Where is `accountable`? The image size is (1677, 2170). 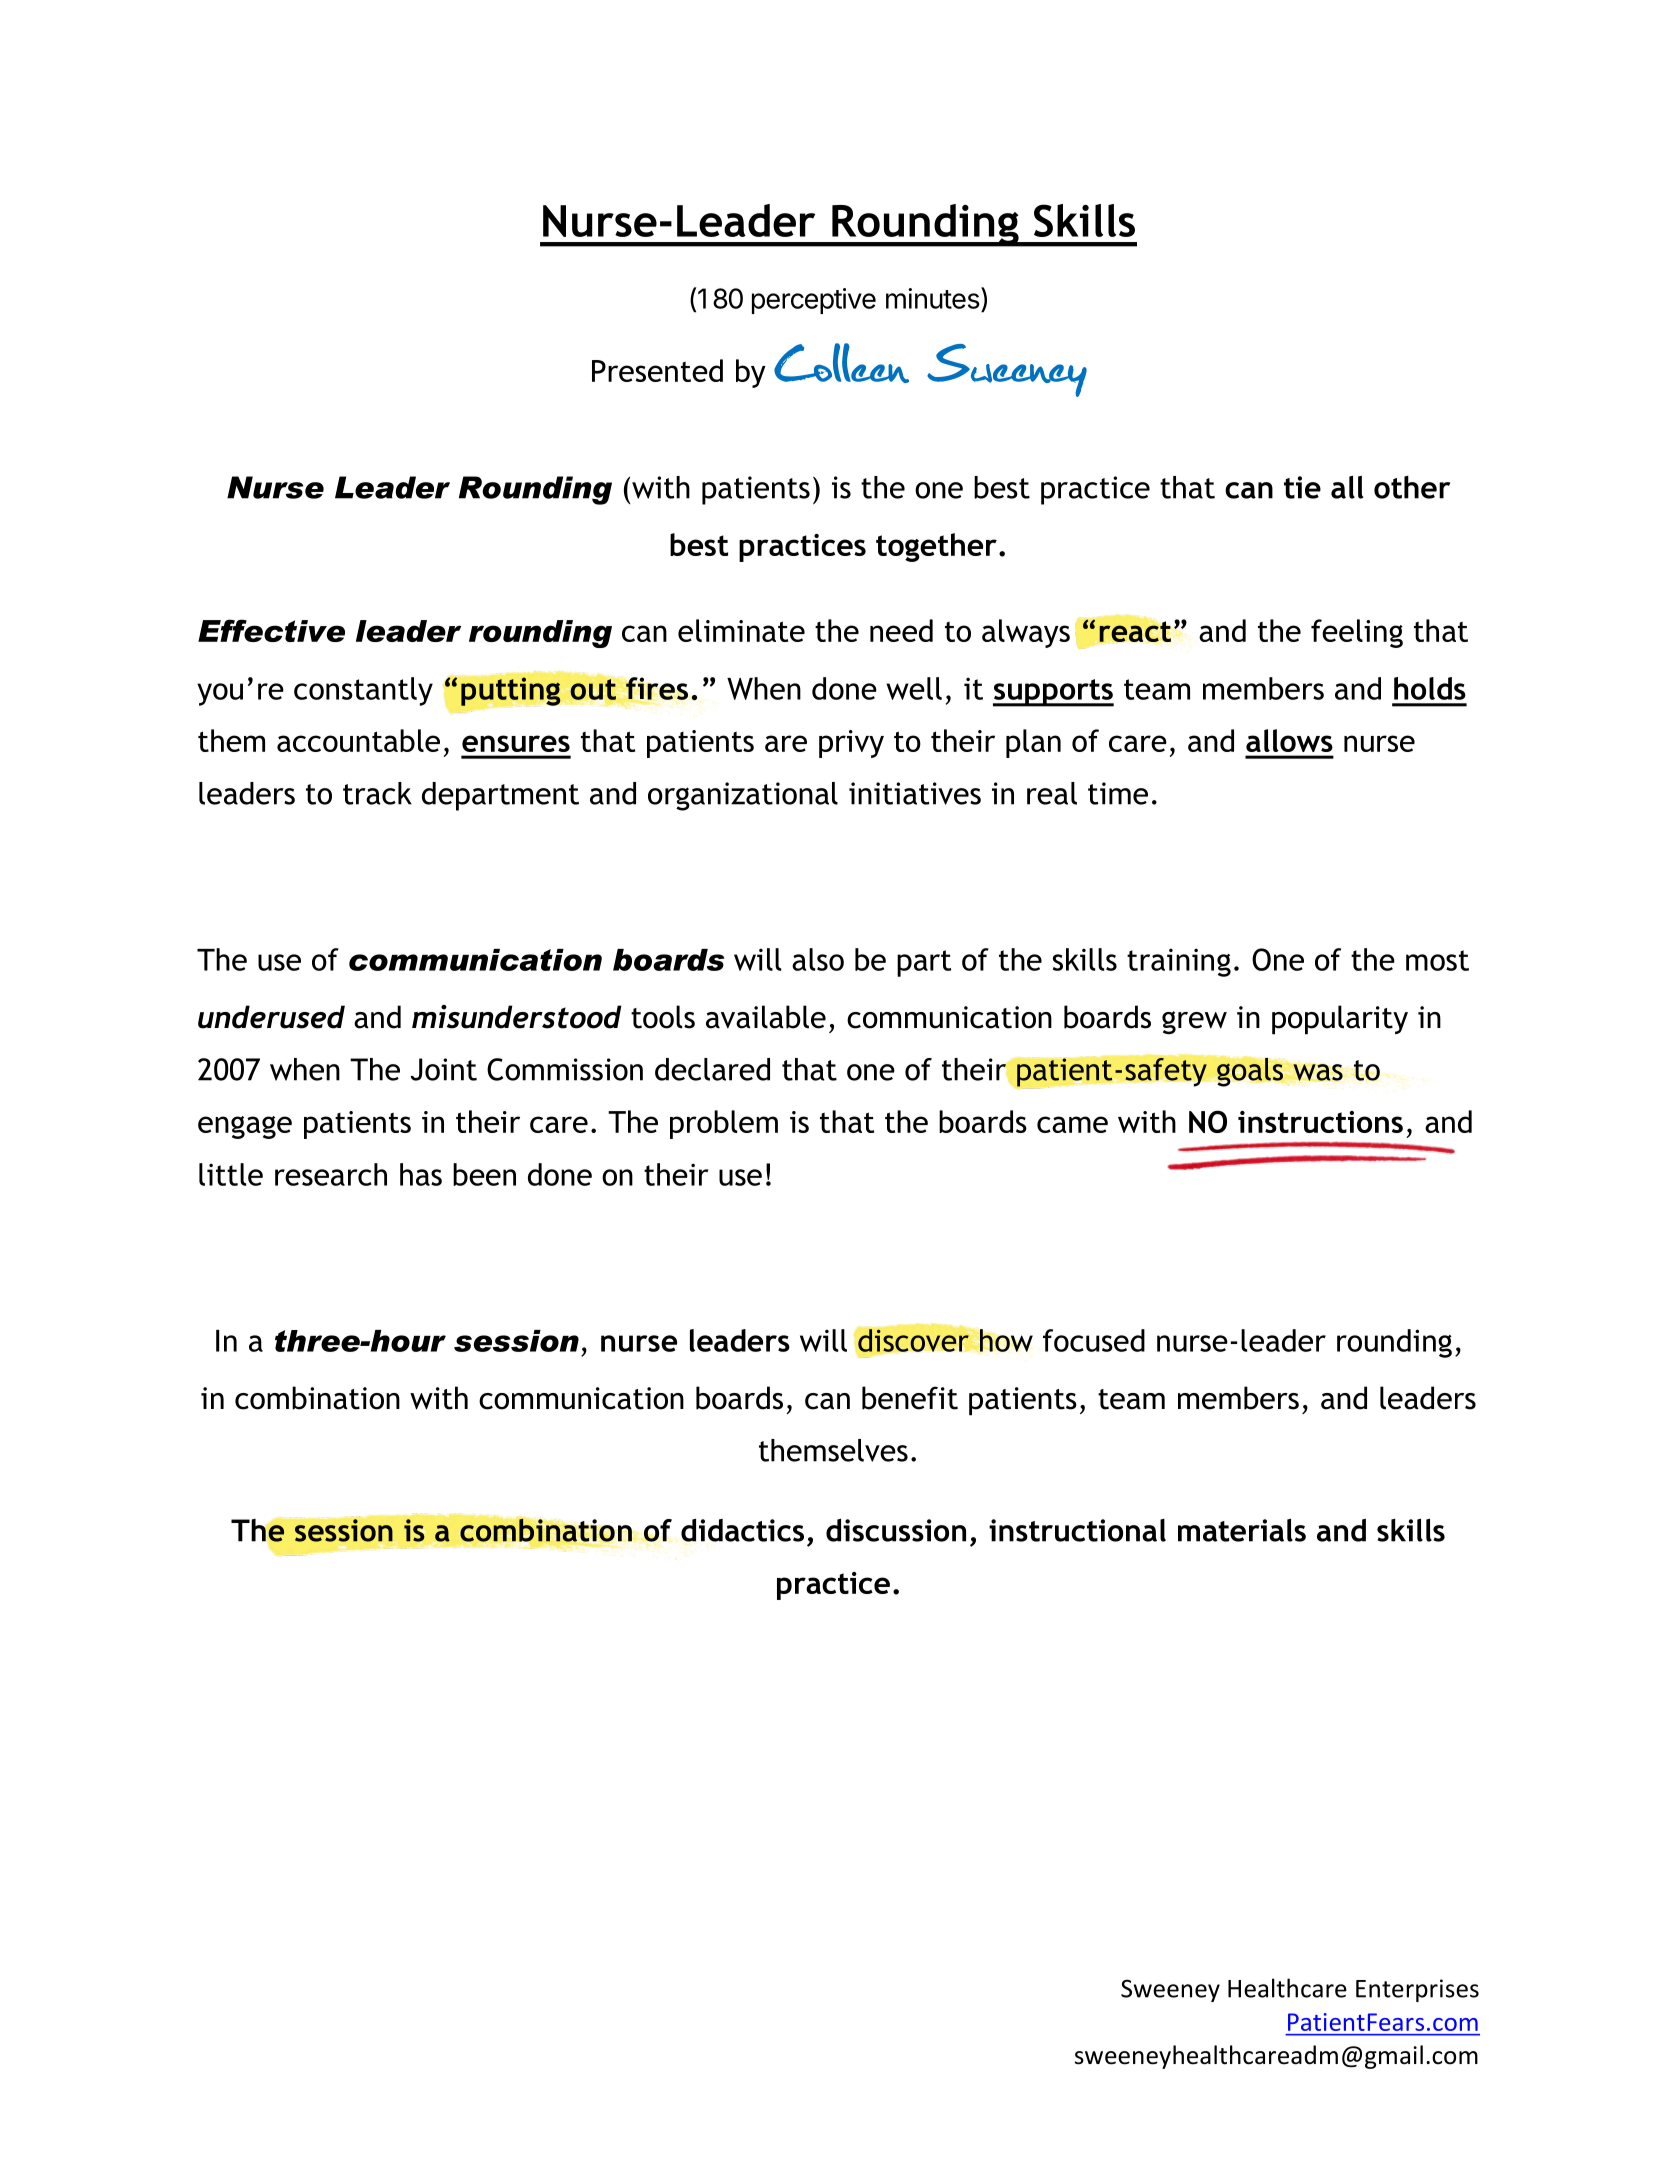 accountable is located at coordinates (358, 740).
